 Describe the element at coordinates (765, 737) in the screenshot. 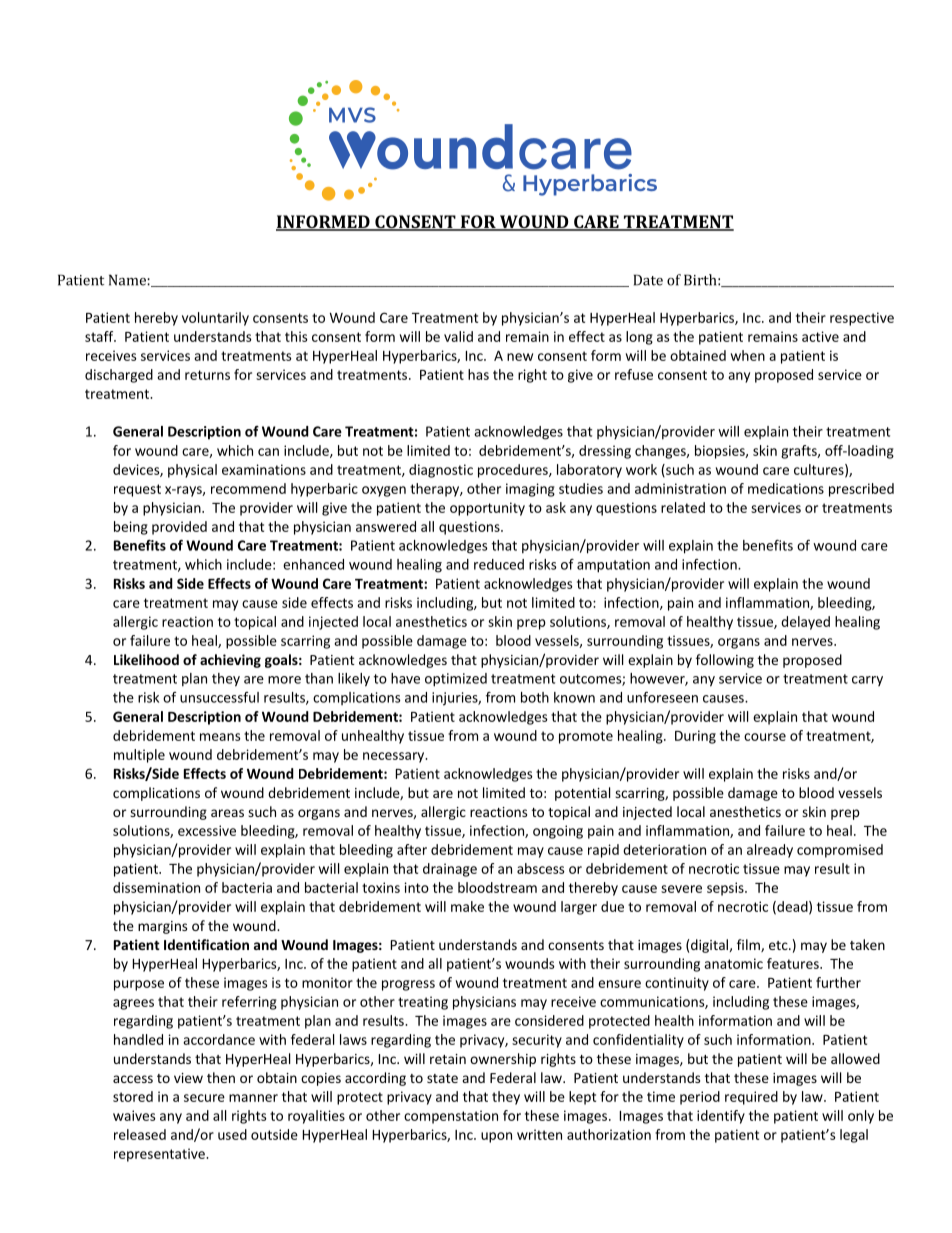

I see `course` at that location.
